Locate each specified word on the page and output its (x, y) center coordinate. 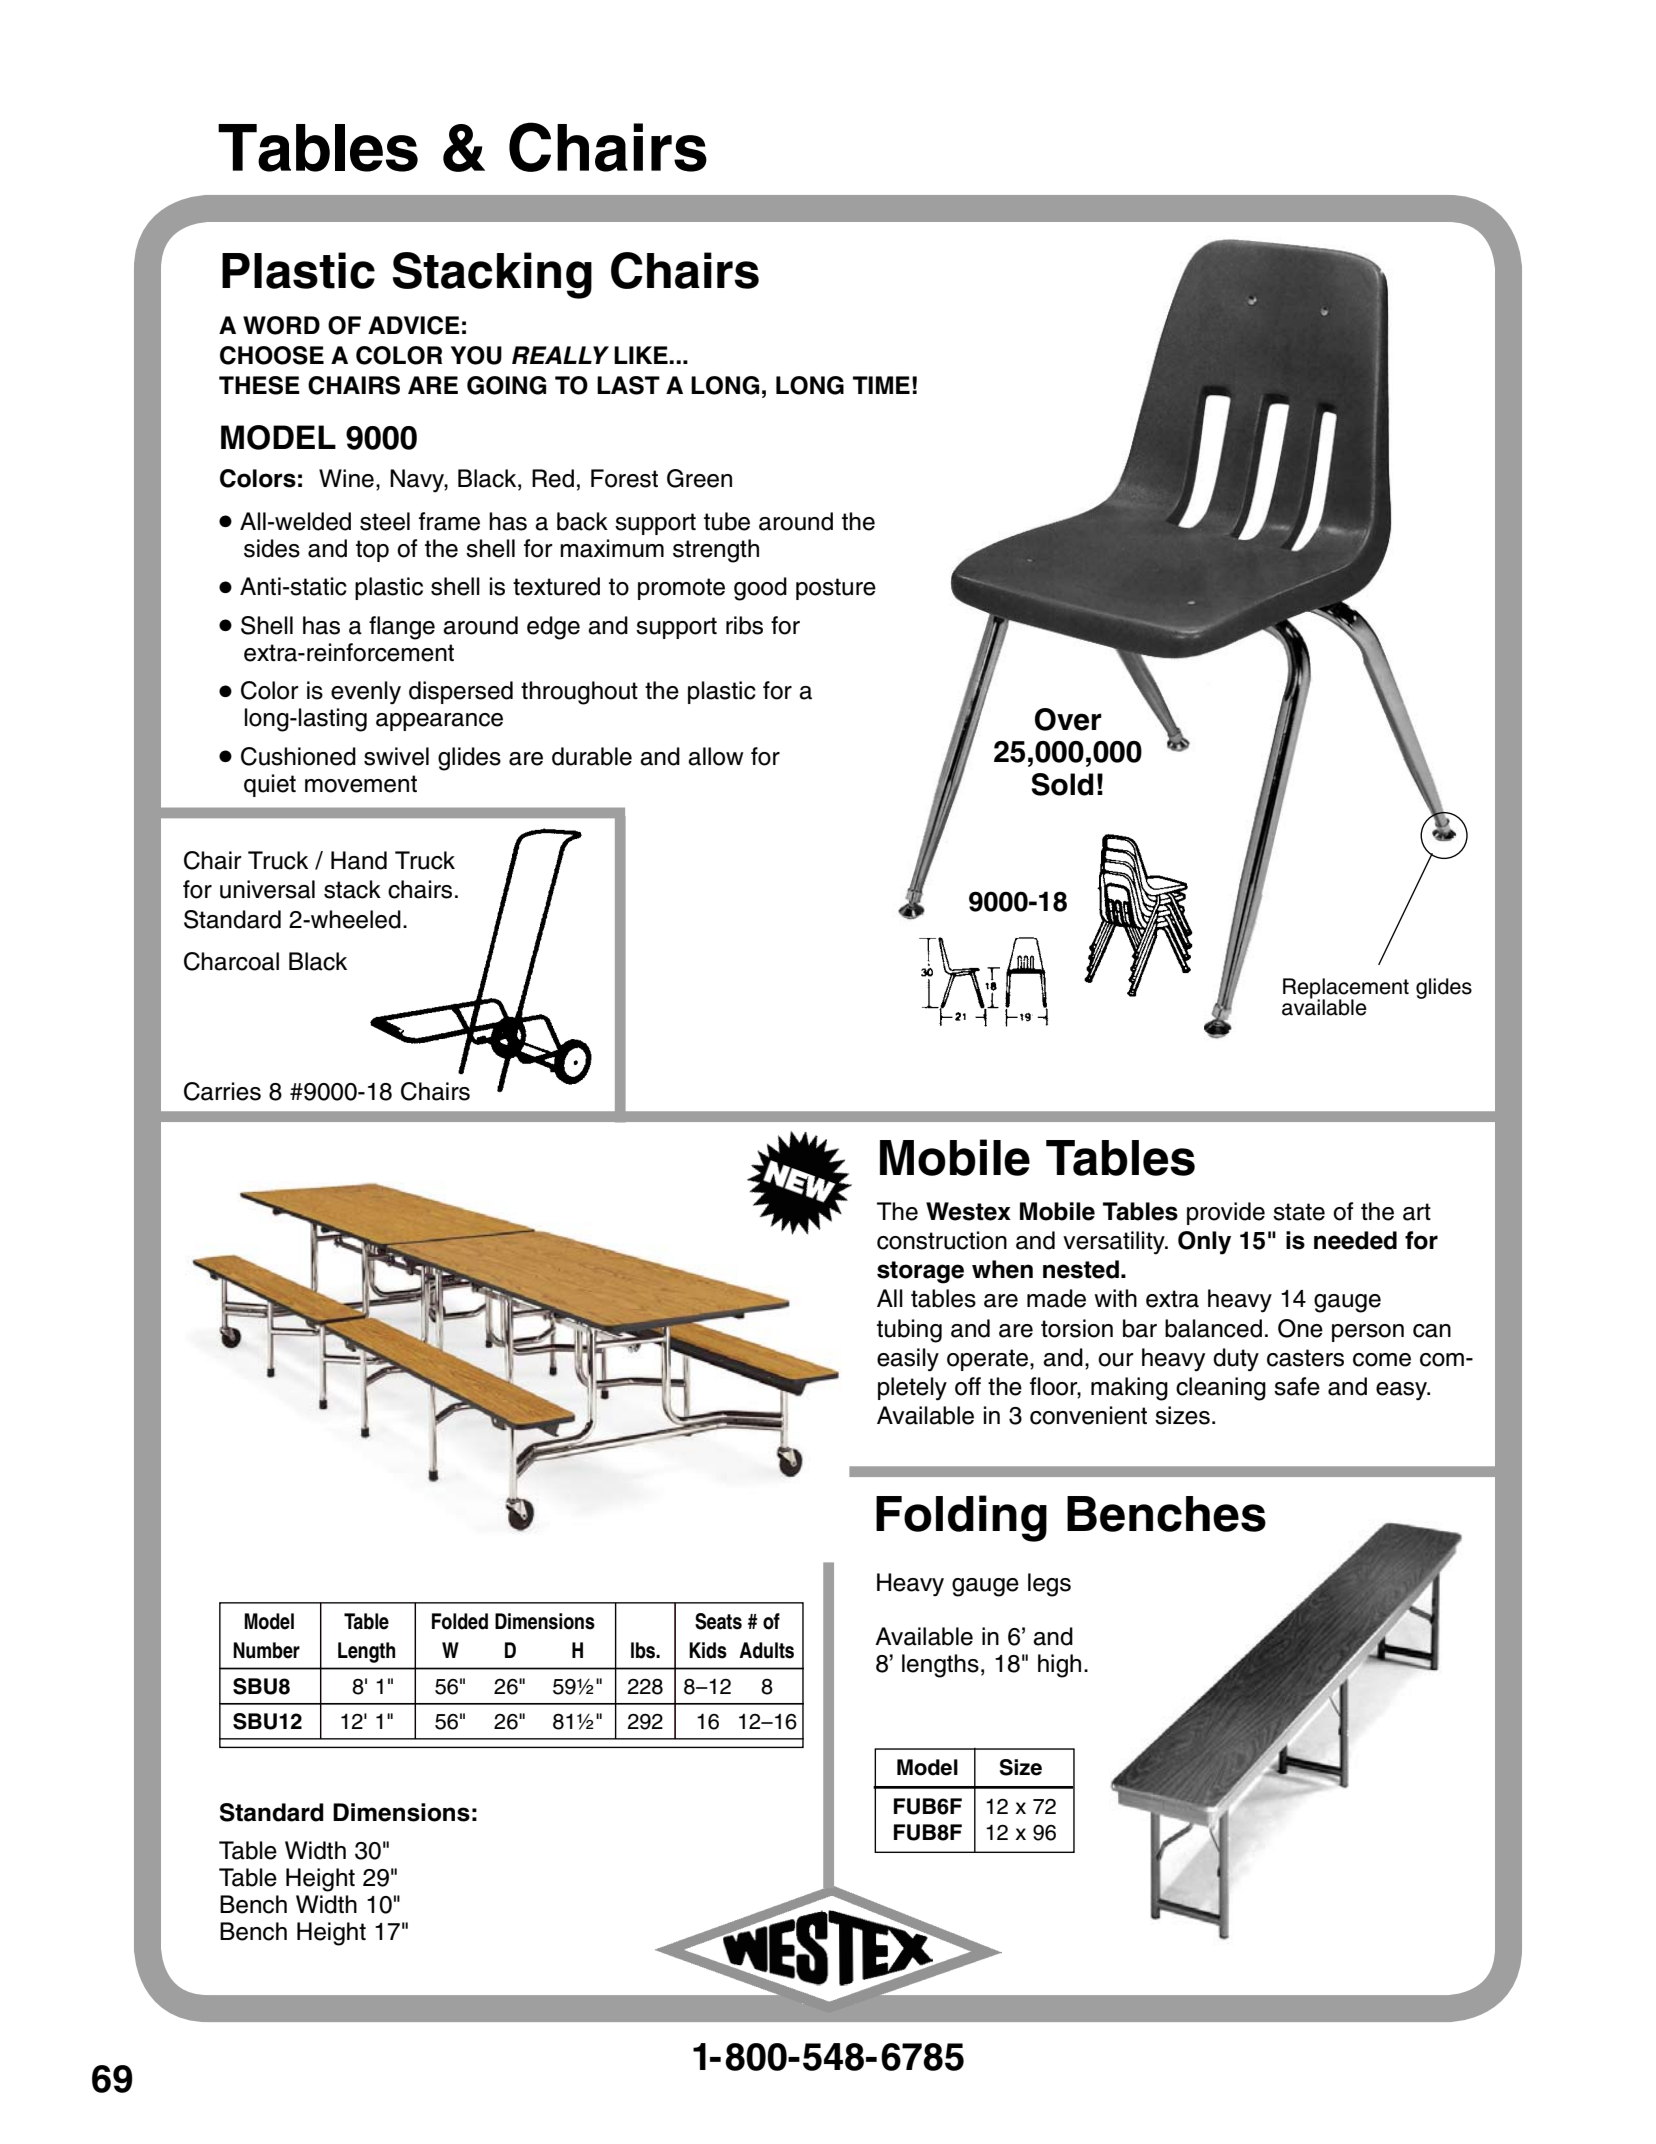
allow (715, 756)
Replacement (1346, 989)
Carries (222, 1091)
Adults (766, 1650)
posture (836, 589)
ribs (744, 625)
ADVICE (414, 325)
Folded (460, 1621)
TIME (881, 385)
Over (1068, 719)
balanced (1213, 1328)
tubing (909, 1331)
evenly (366, 693)
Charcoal (231, 961)
